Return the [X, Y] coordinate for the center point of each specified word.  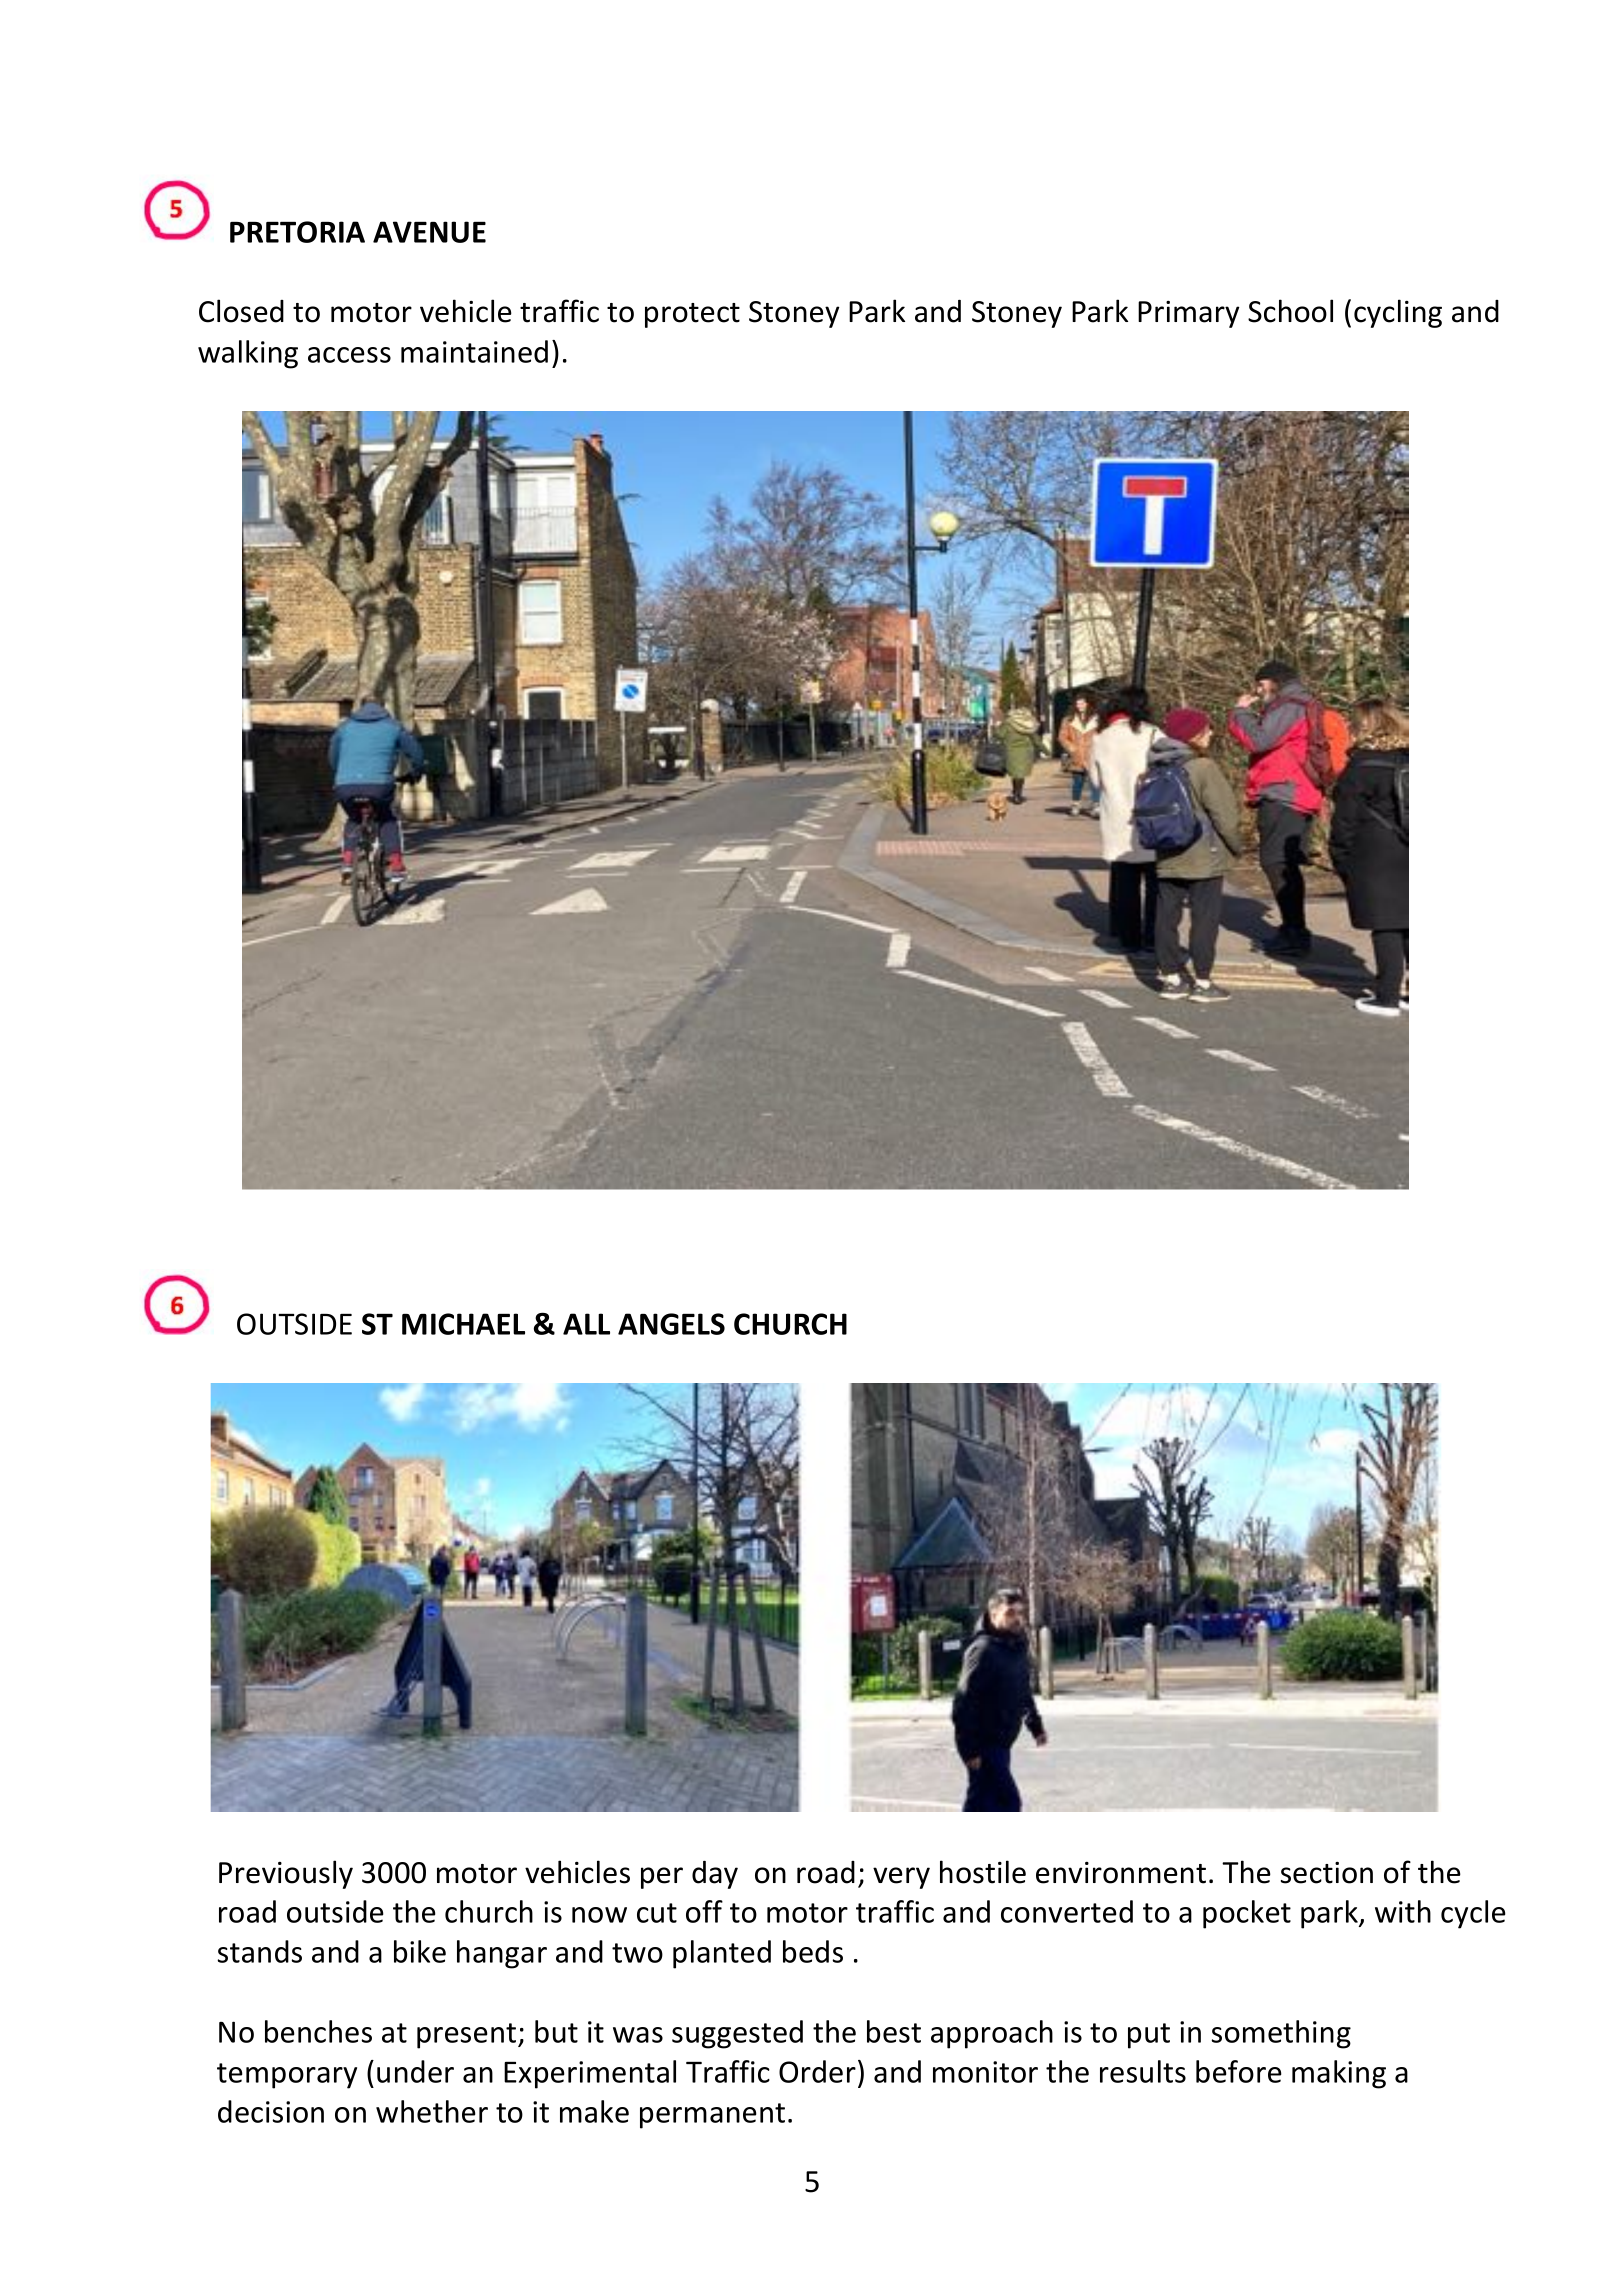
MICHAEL [463, 1324]
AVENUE [429, 232]
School [1290, 311]
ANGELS [671, 1324]
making [1339, 2074]
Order [817, 2071]
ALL [586, 1324]
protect [692, 315]
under [415, 2071]
